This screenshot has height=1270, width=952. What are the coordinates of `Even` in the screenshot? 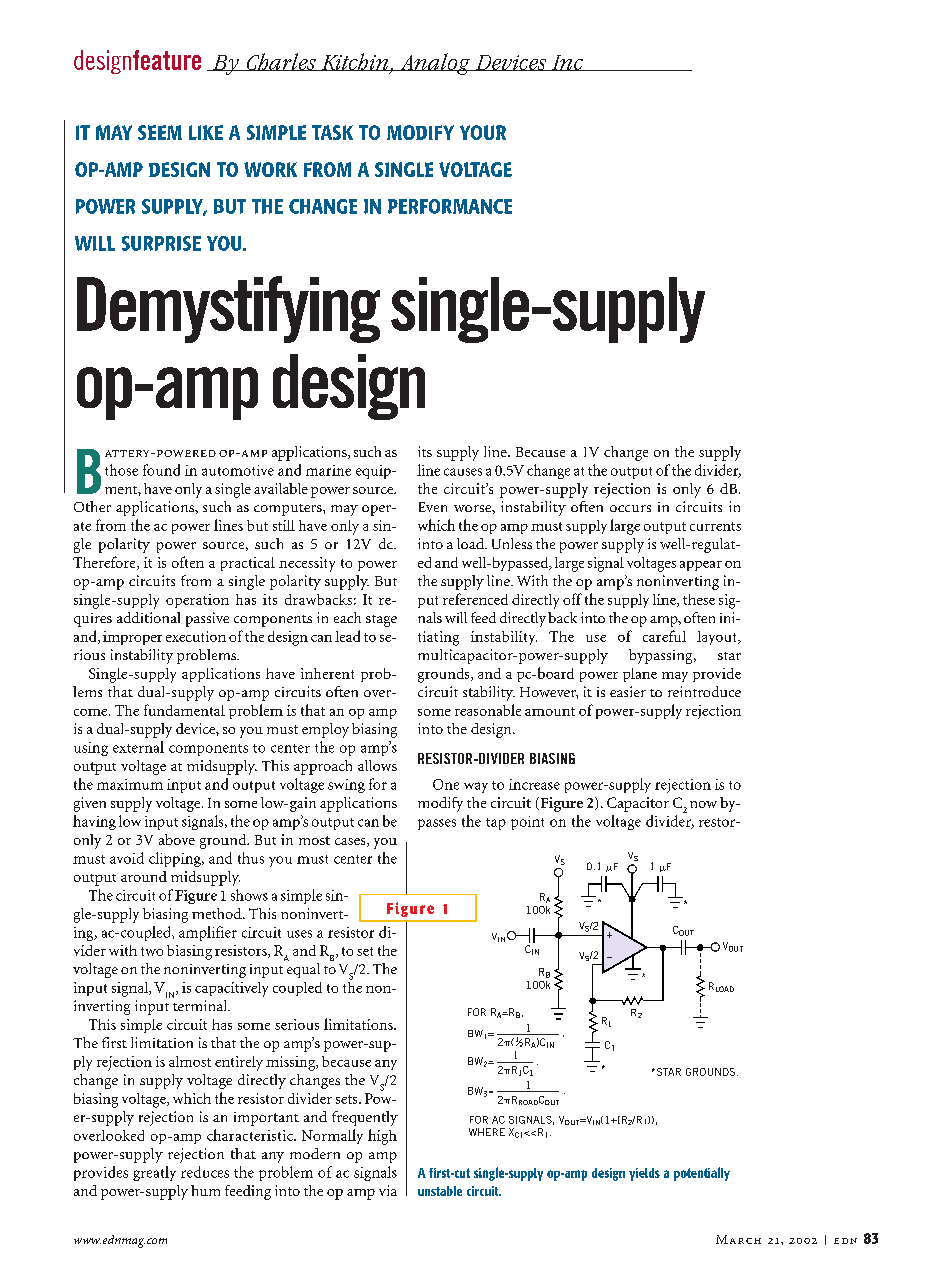 It's located at (433, 507).
